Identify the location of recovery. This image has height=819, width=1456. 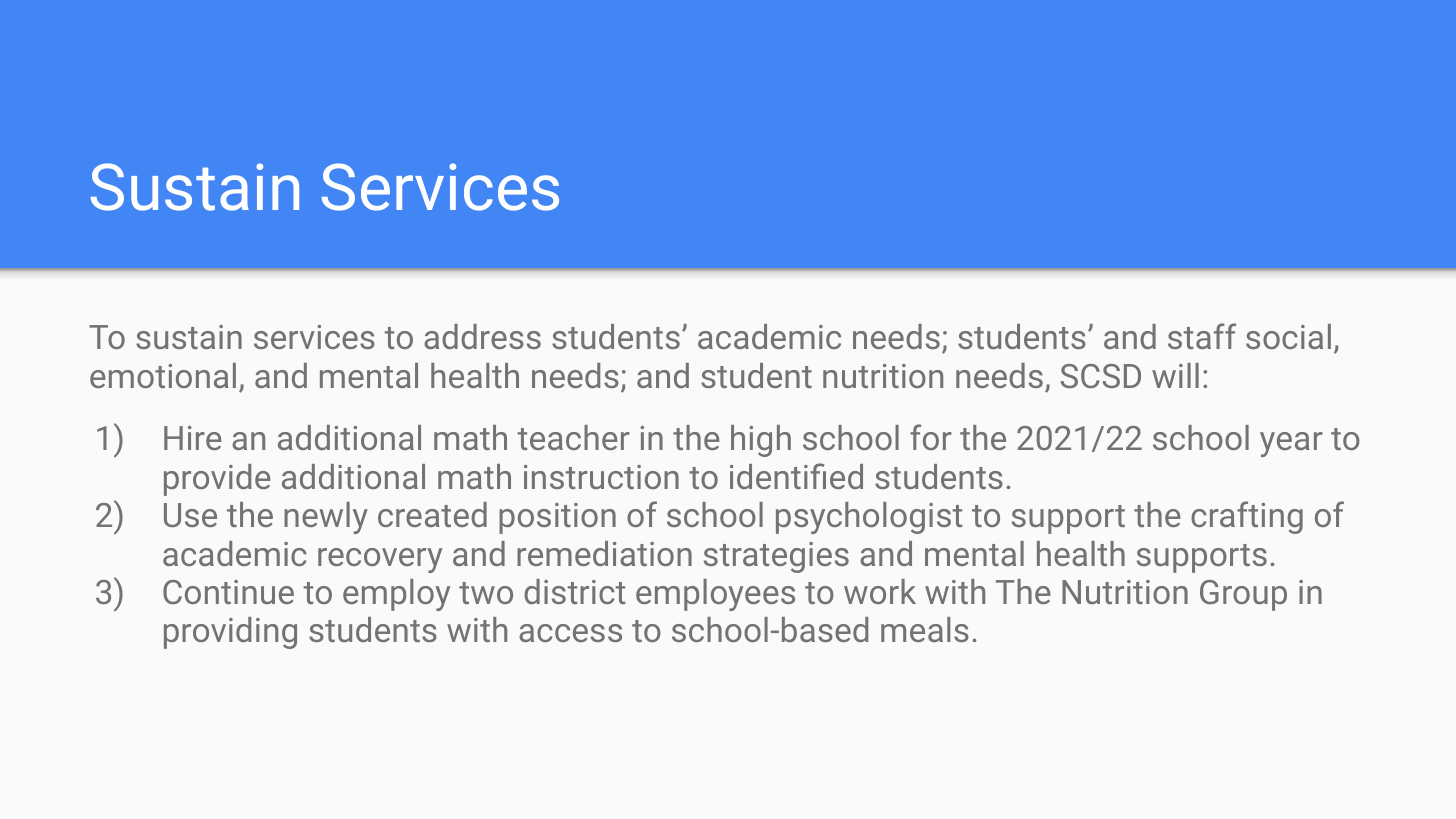
(380, 560).
